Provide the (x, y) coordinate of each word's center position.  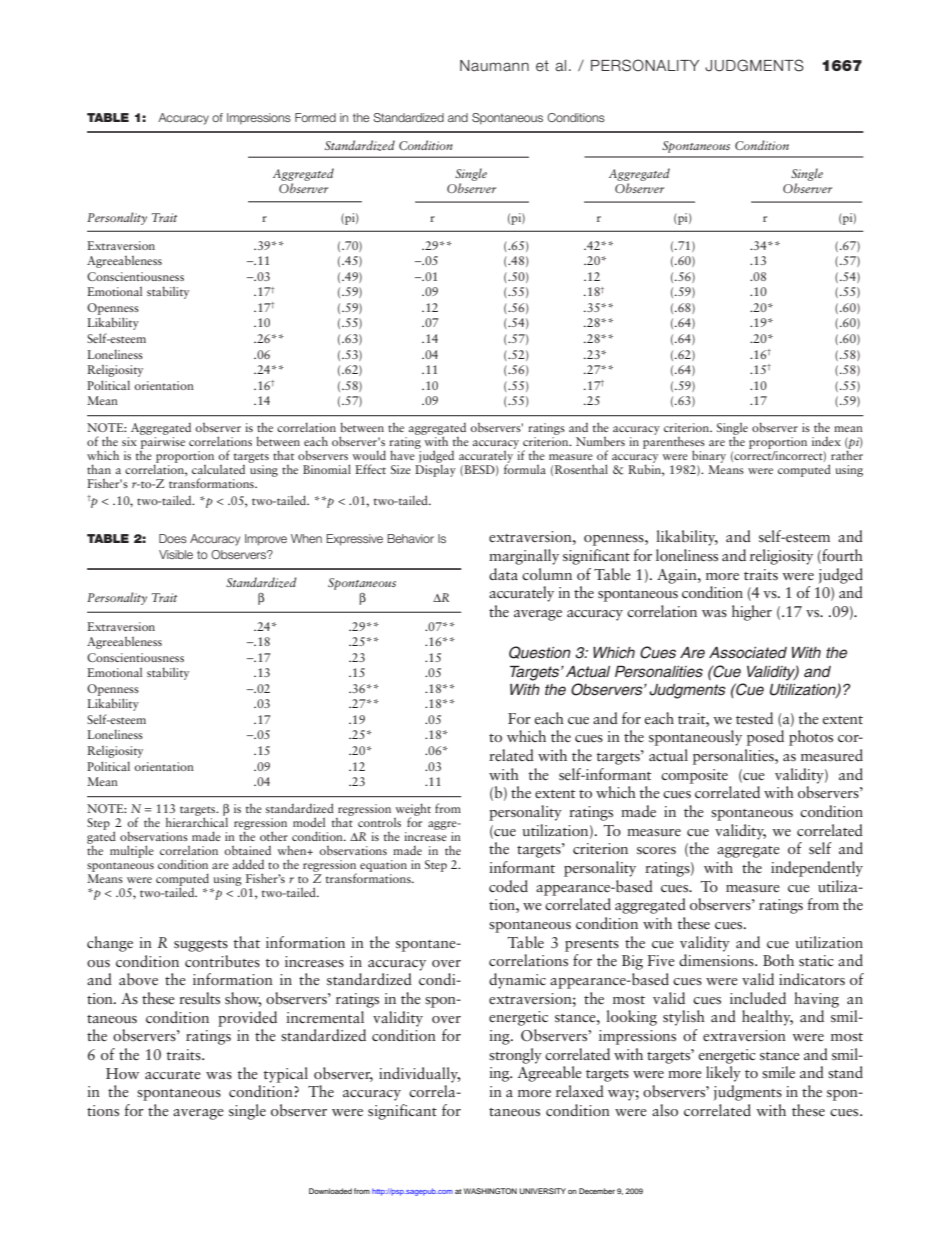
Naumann (494, 66)
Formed (315, 117)
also (665, 1110)
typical (286, 1075)
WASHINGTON (490, 1191)
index (826, 441)
